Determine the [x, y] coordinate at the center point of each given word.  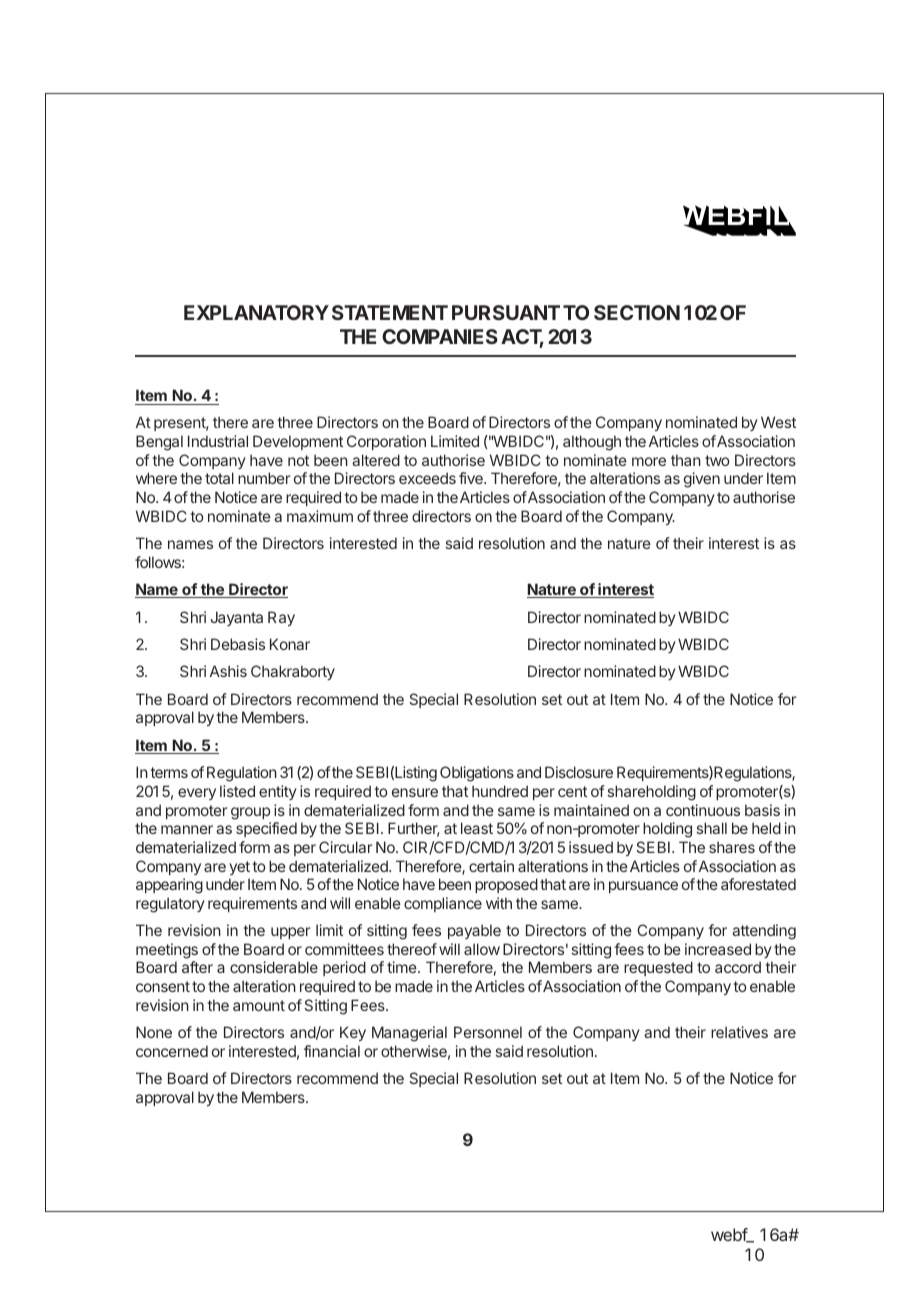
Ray [281, 618]
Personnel [488, 1032]
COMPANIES [440, 336]
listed [237, 791]
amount [259, 1005]
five [472, 478]
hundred [500, 791]
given [702, 480]
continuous [703, 810]
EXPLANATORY [256, 312]
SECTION [637, 312]
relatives [739, 1032]
